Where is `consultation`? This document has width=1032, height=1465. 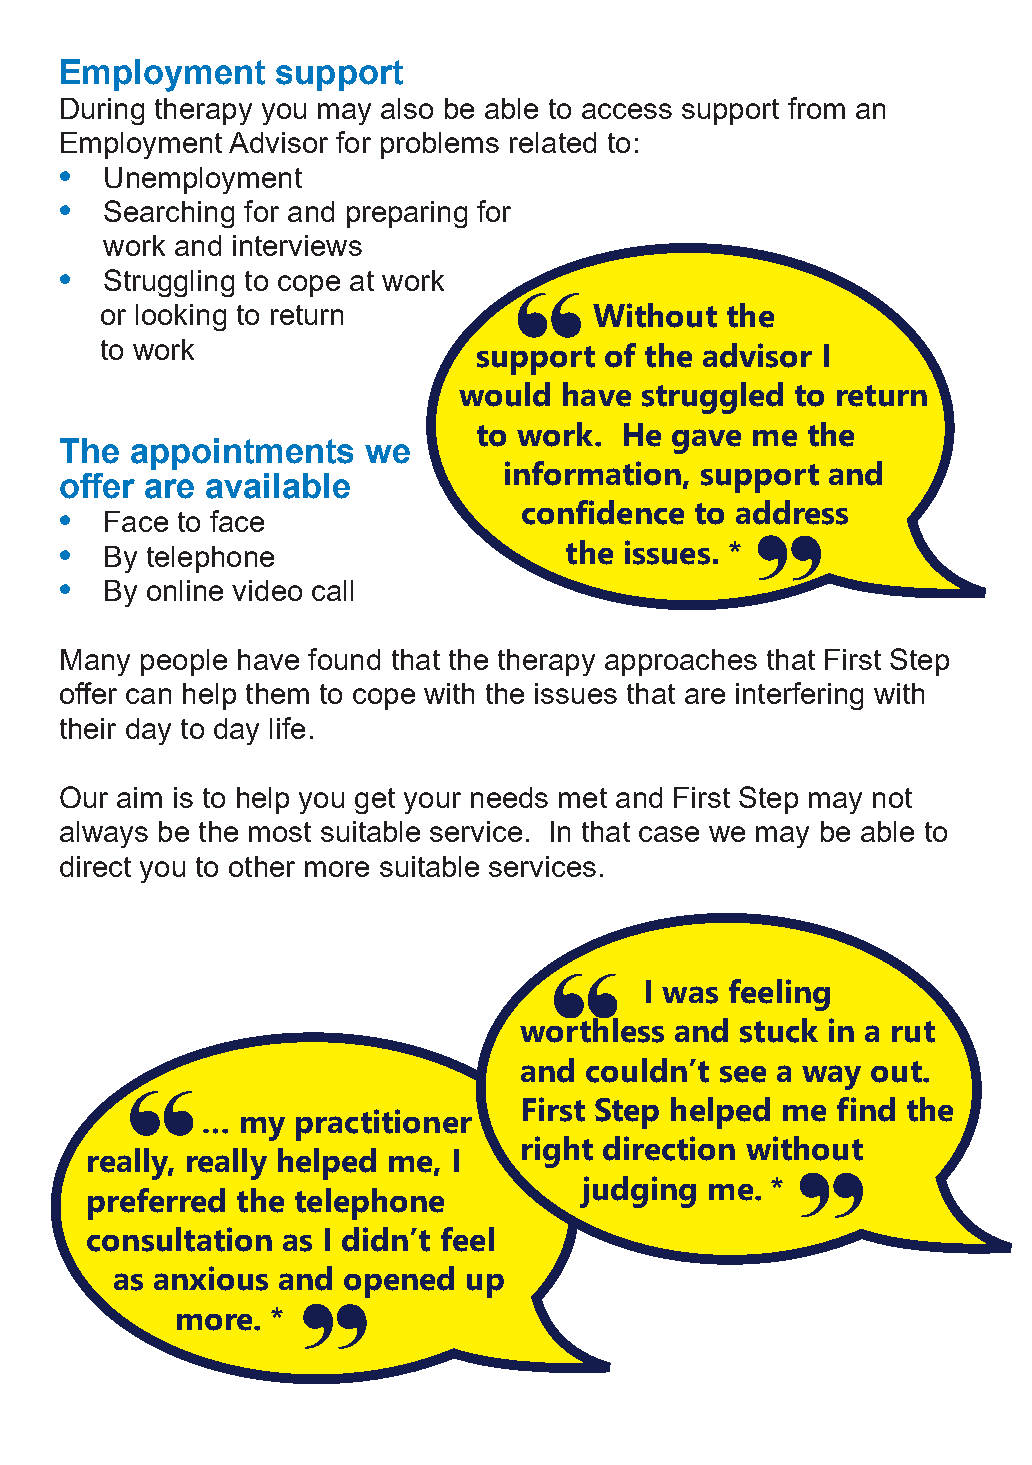 consultation is located at coordinates (179, 1239).
